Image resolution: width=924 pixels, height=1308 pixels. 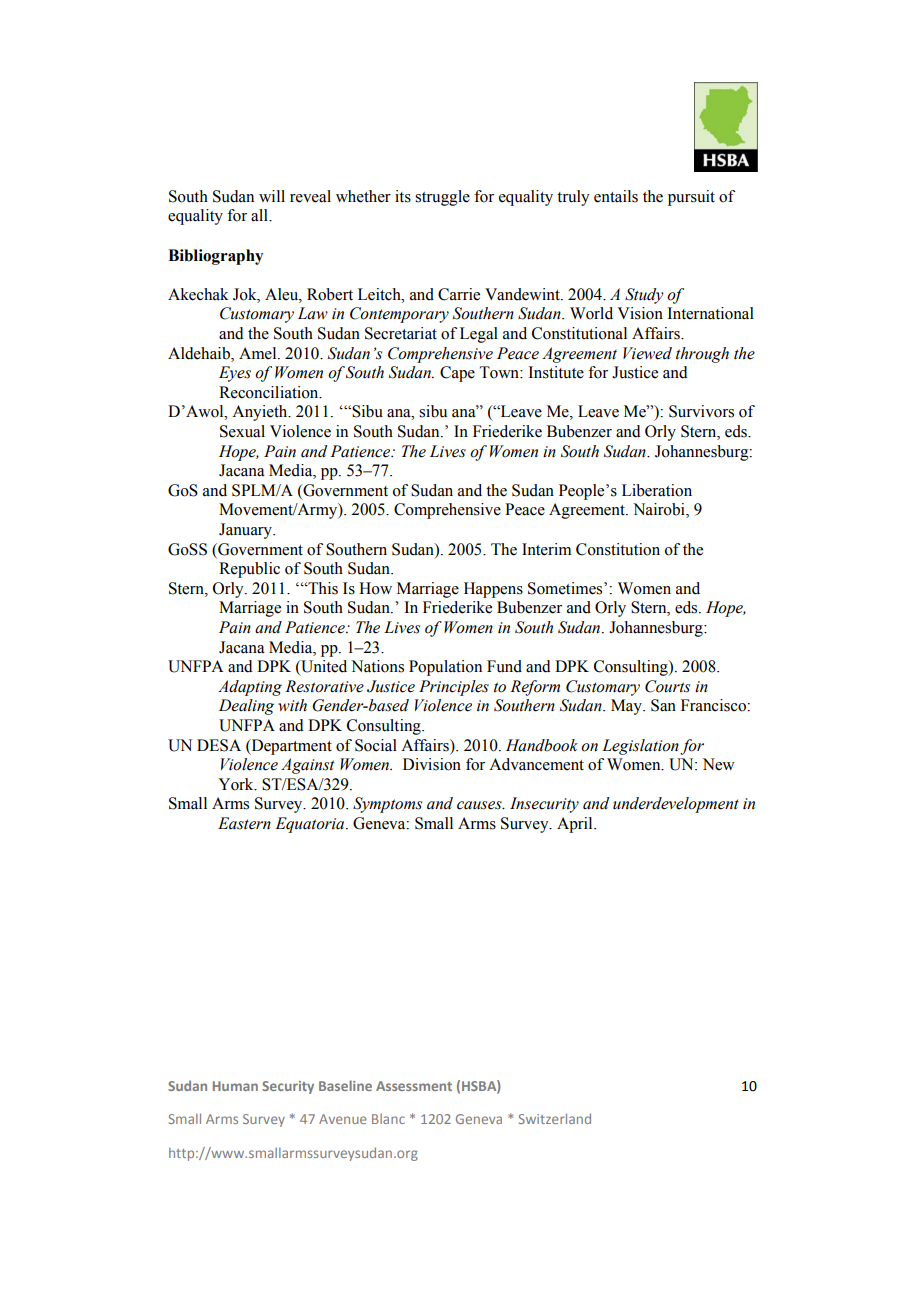 I want to click on struggle, so click(x=442, y=198).
